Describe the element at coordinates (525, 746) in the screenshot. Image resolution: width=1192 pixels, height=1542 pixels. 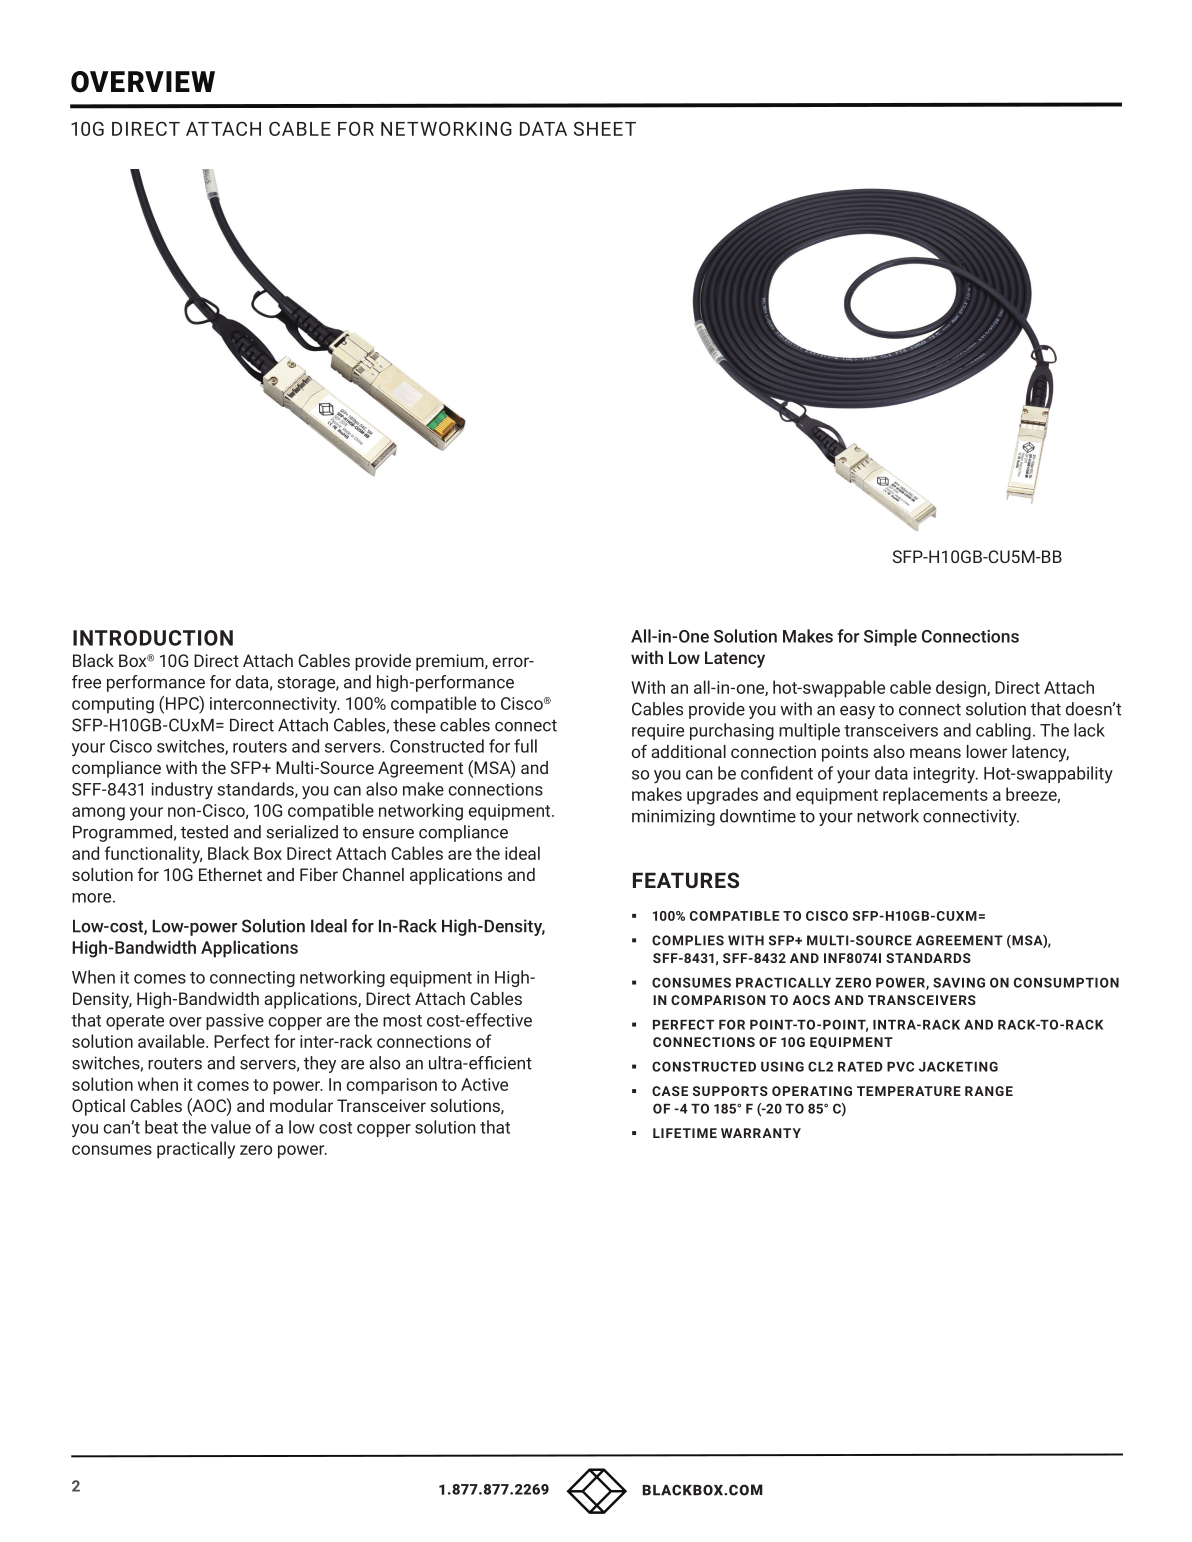
I see `full` at that location.
